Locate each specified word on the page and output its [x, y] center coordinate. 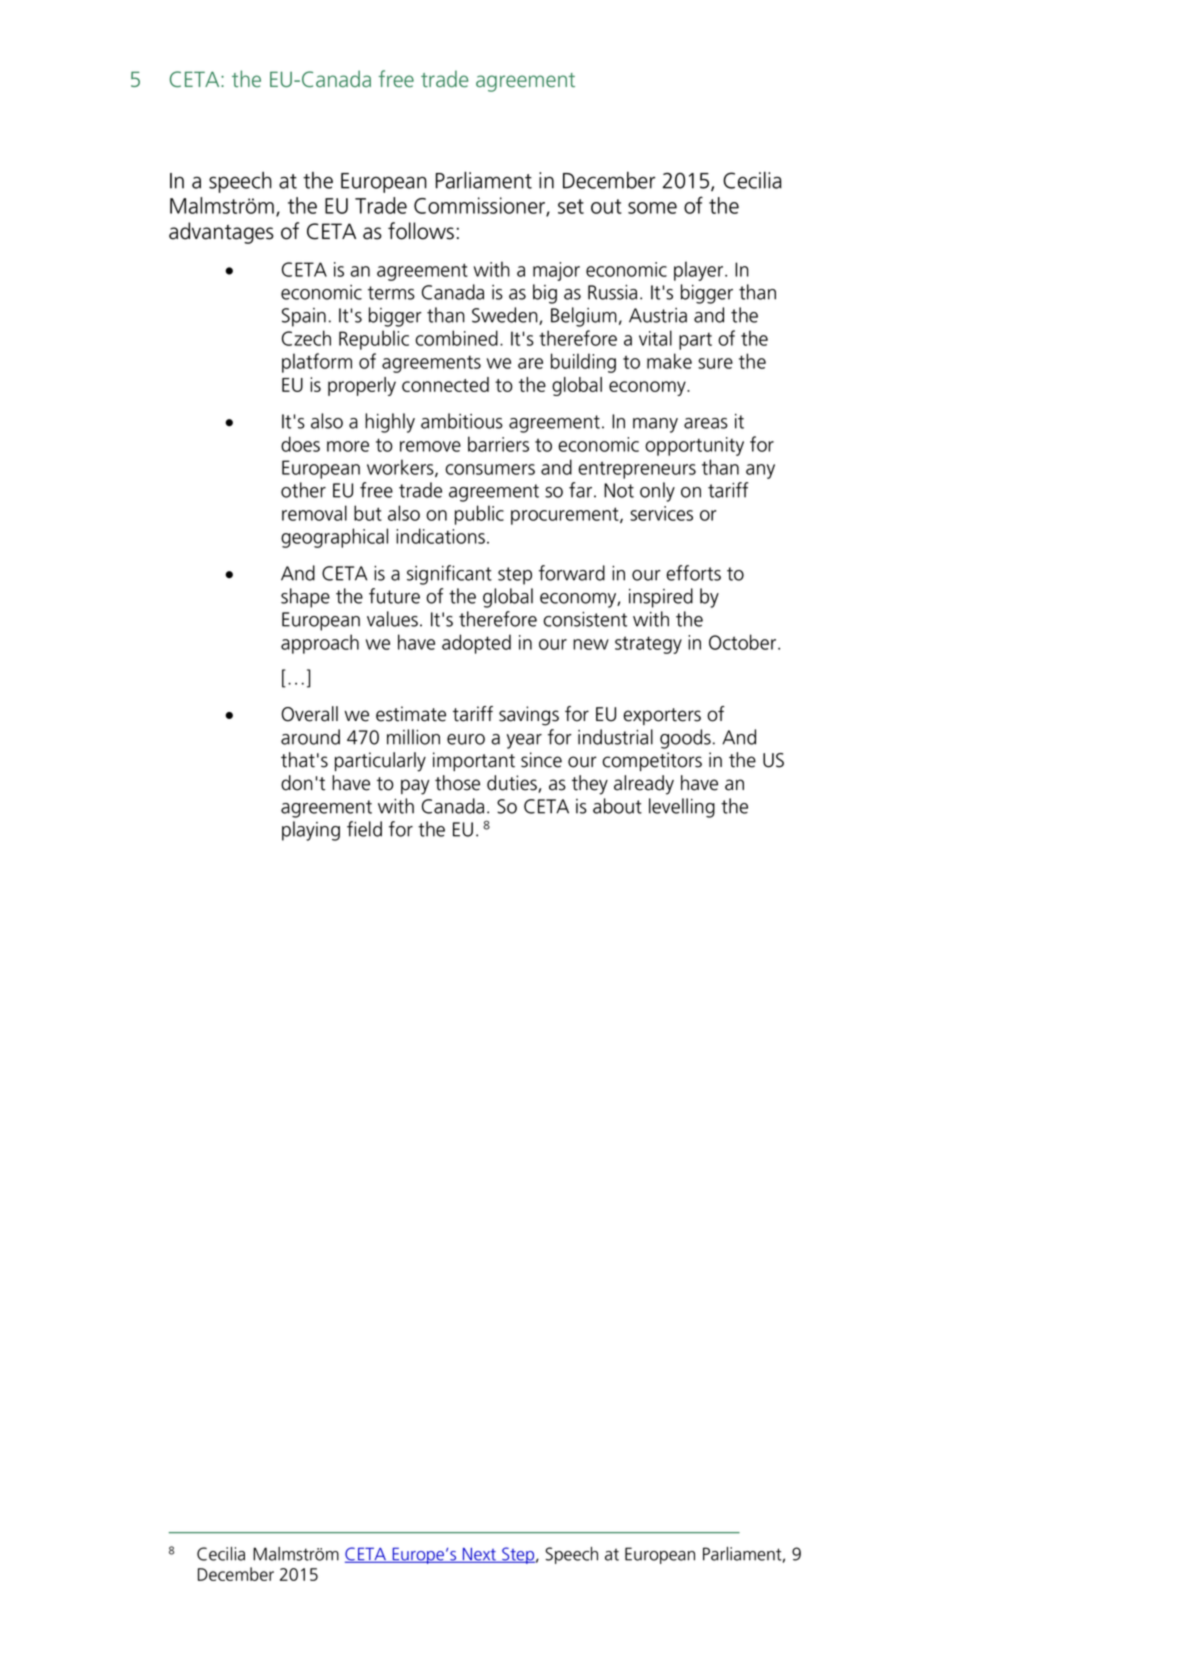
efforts [693, 573]
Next [480, 1555]
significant [449, 575]
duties [513, 784]
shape [305, 598]
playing [311, 831]
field [364, 829]
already [644, 785]
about [617, 806]
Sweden [506, 316]
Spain [304, 317]
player [700, 271]
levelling [682, 808]
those [457, 783]
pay [415, 787]
